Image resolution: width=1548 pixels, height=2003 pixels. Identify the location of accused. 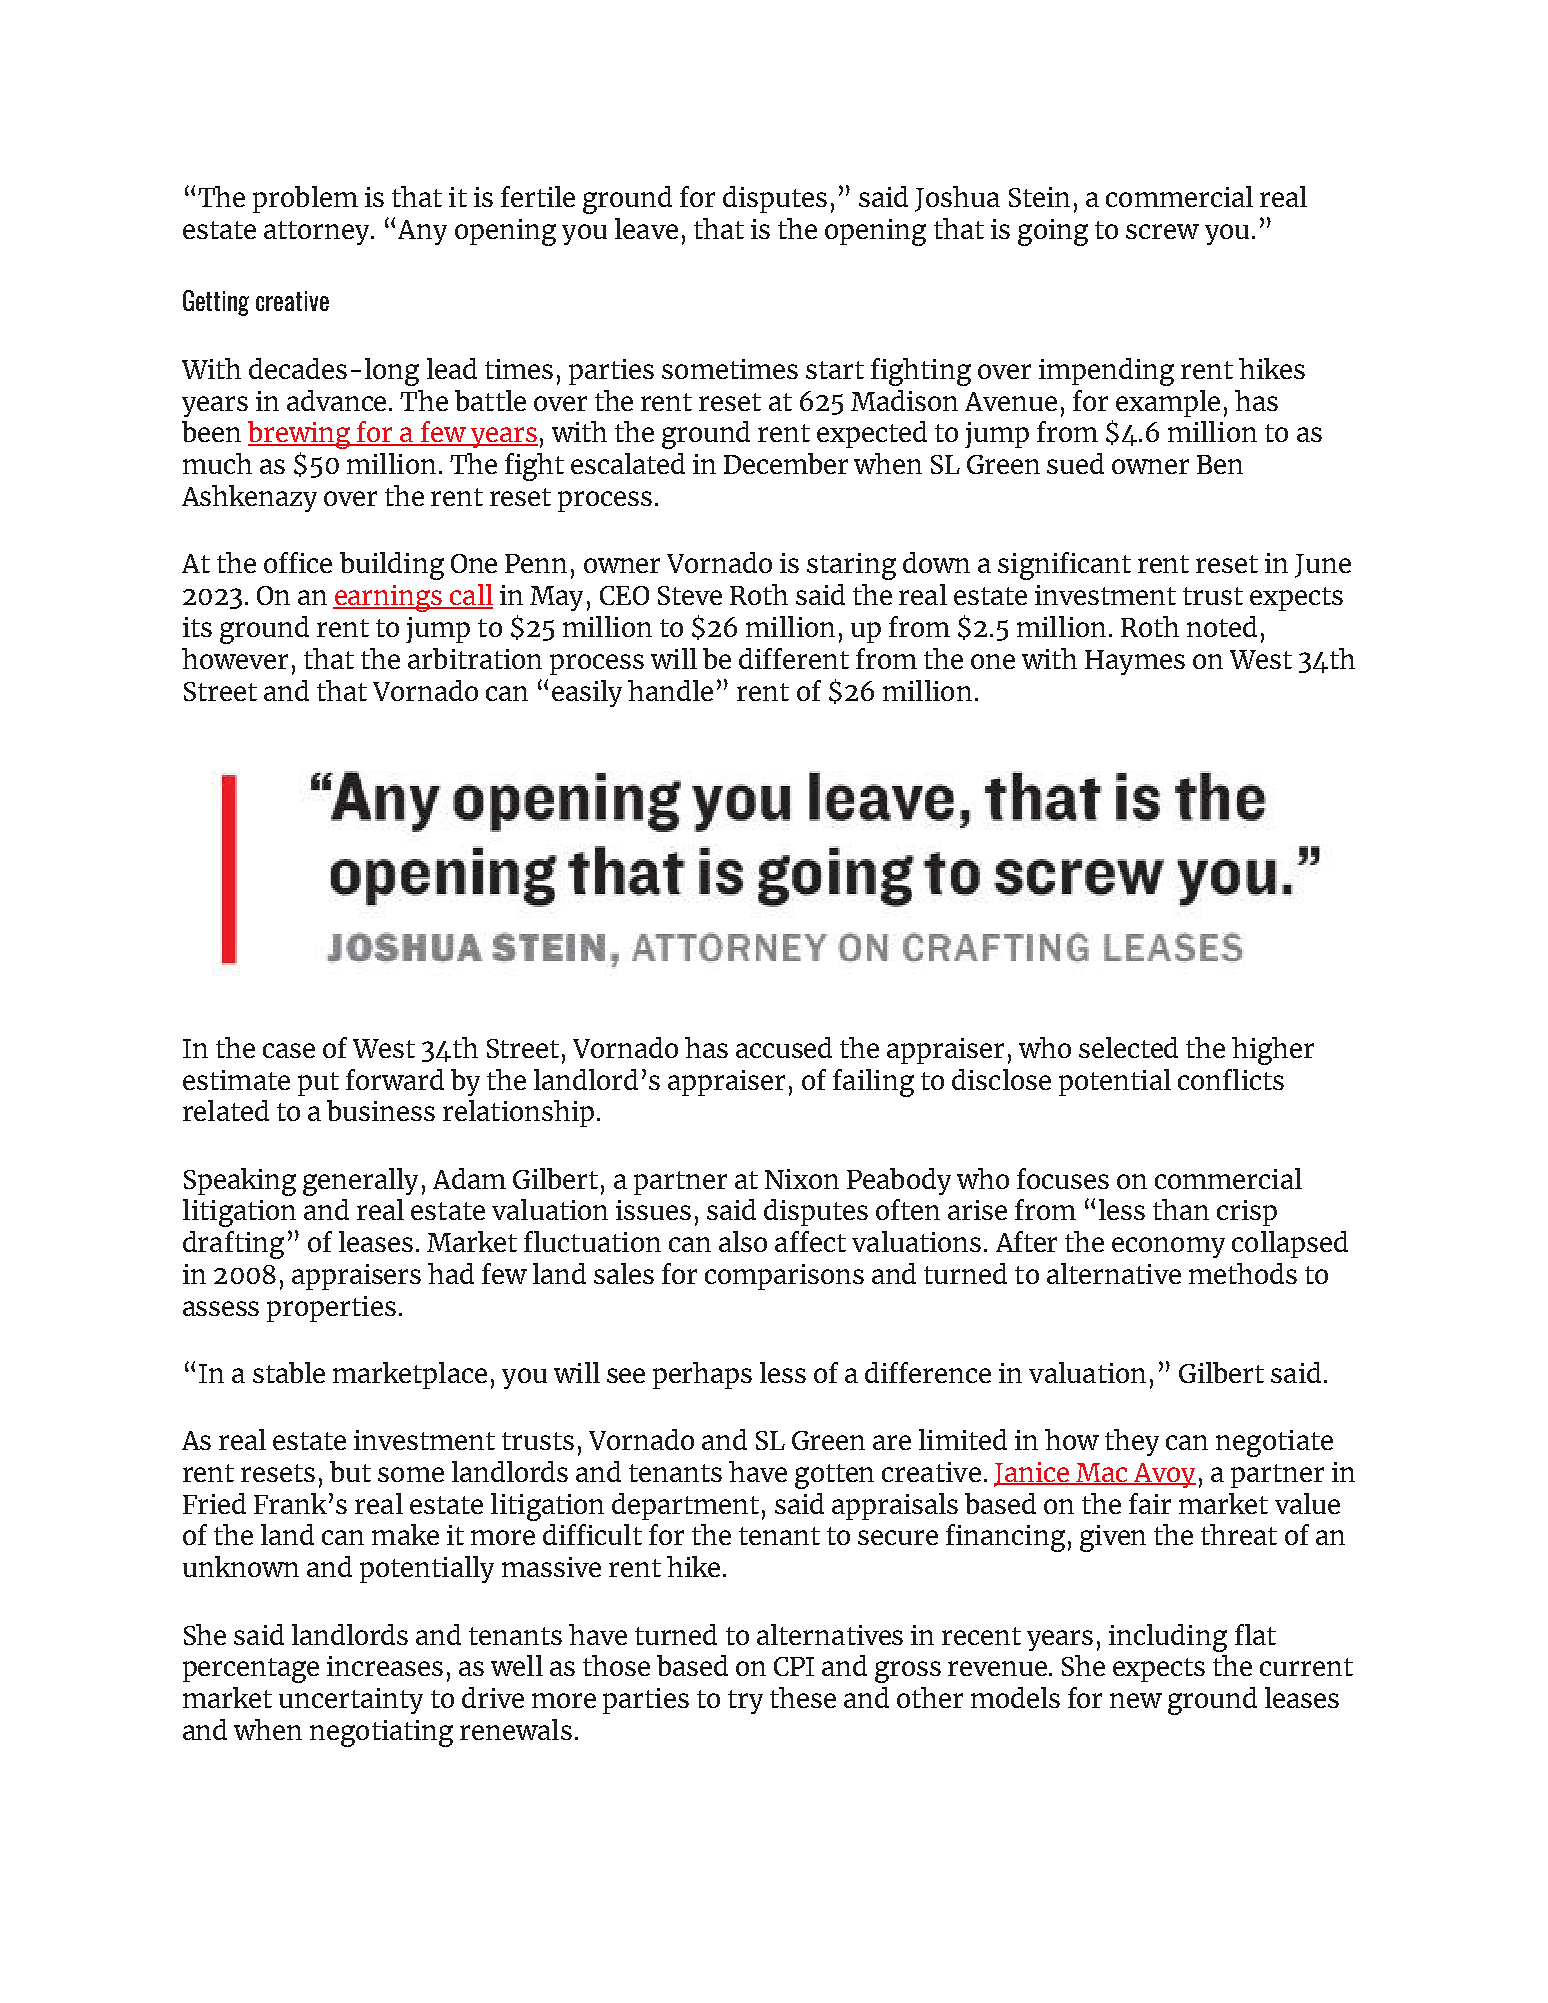
(784, 1047).
